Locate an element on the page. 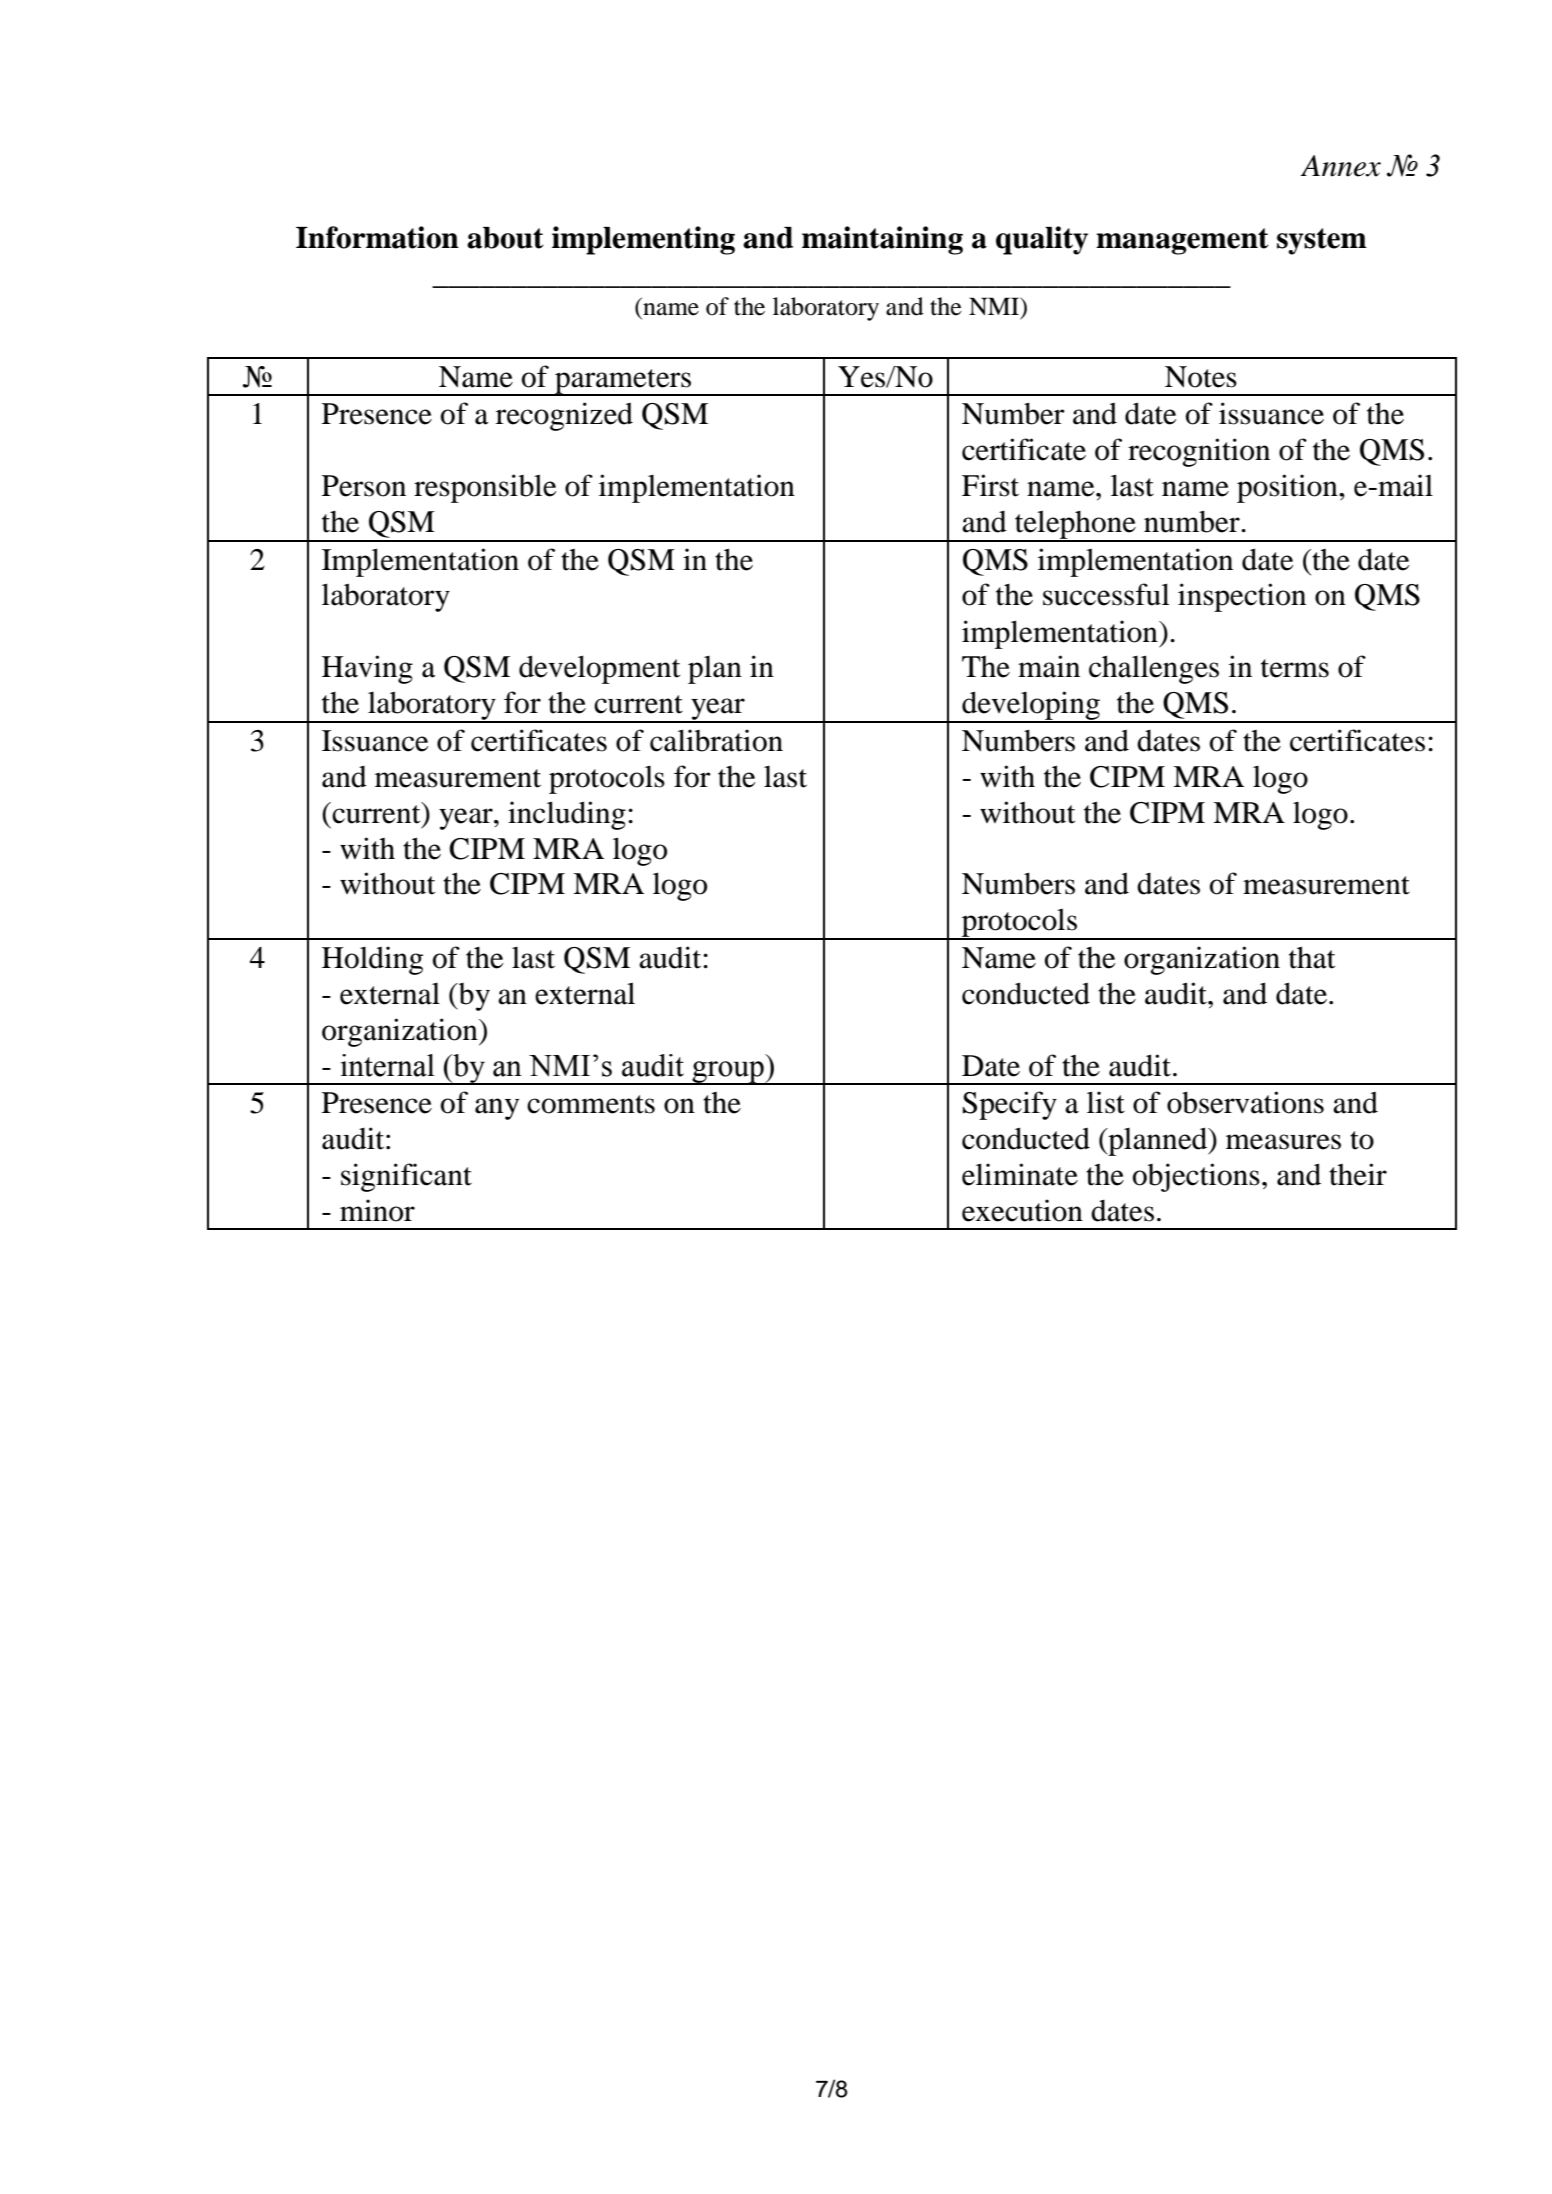  responsible is located at coordinates (485, 488).
